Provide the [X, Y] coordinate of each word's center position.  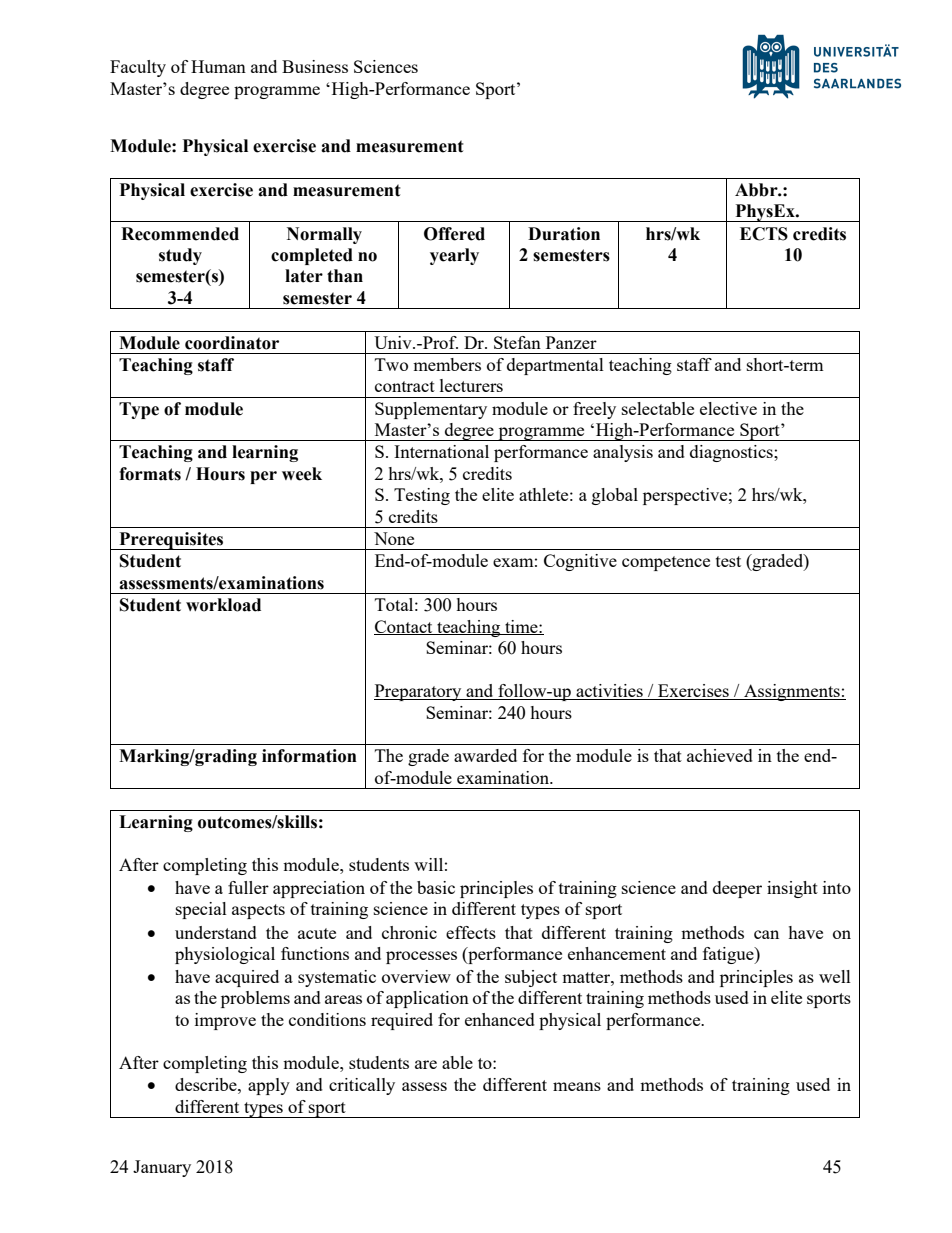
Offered [454, 234]
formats [150, 474]
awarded [485, 755]
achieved [720, 755]
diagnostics [732, 453]
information [309, 756]
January [162, 1168]
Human [218, 66]
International [441, 451]
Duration [564, 234]
